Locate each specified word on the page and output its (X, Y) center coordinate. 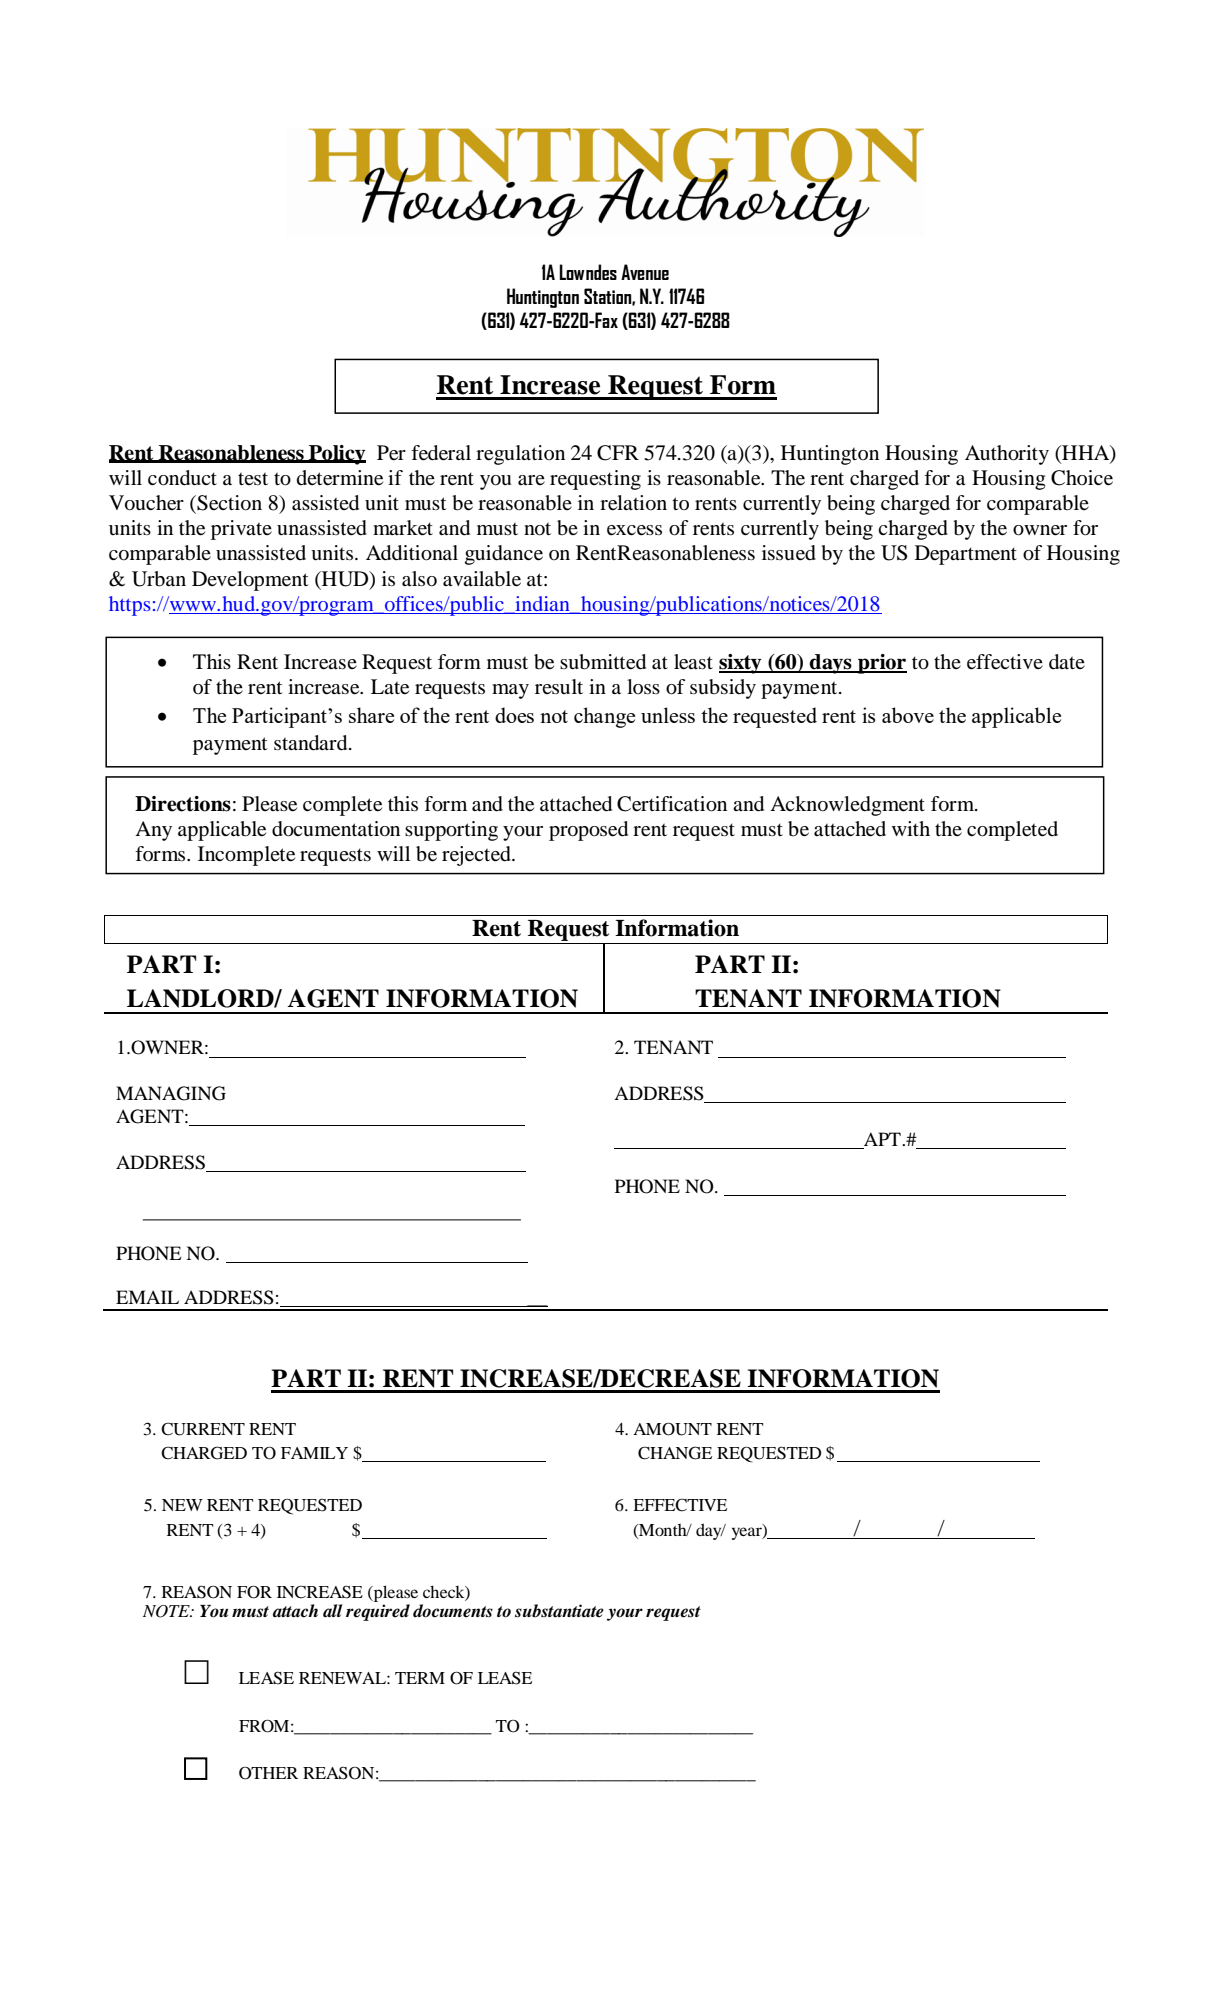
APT (883, 1139)
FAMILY (314, 1453)
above (908, 715)
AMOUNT (672, 1429)
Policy (336, 455)
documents (453, 1611)
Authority (1007, 455)
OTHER (268, 1773)
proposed (588, 831)
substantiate (559, 1611)
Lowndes (588, 272)
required (378, 1612)
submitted (603, 662)
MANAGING (171, 1093)
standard (312, 743)
